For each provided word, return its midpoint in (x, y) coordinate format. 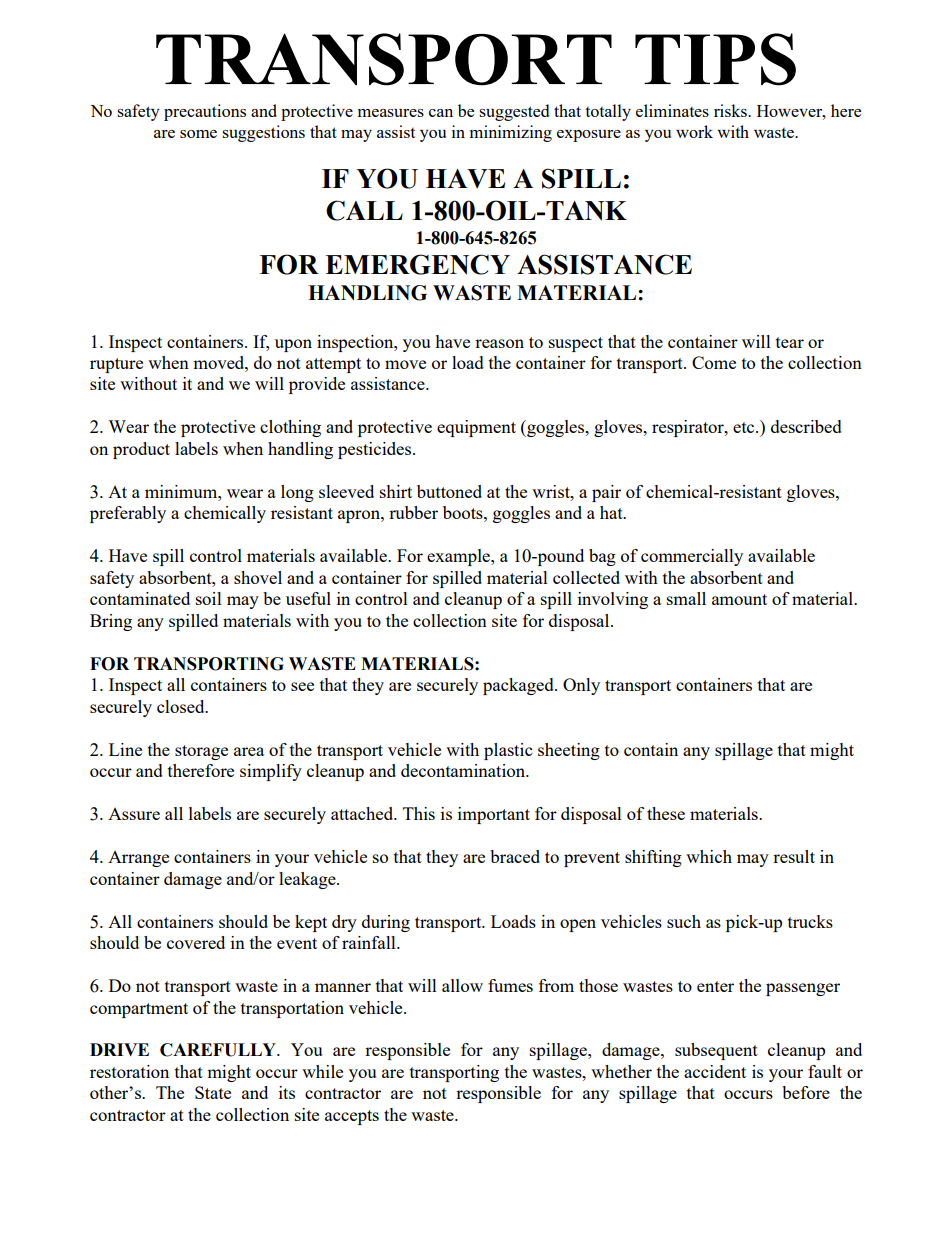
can (441, 113)
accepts (352, 1117)
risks (731, 110)
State (213, 1092)
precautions (205, 112)
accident (715, 1071)
